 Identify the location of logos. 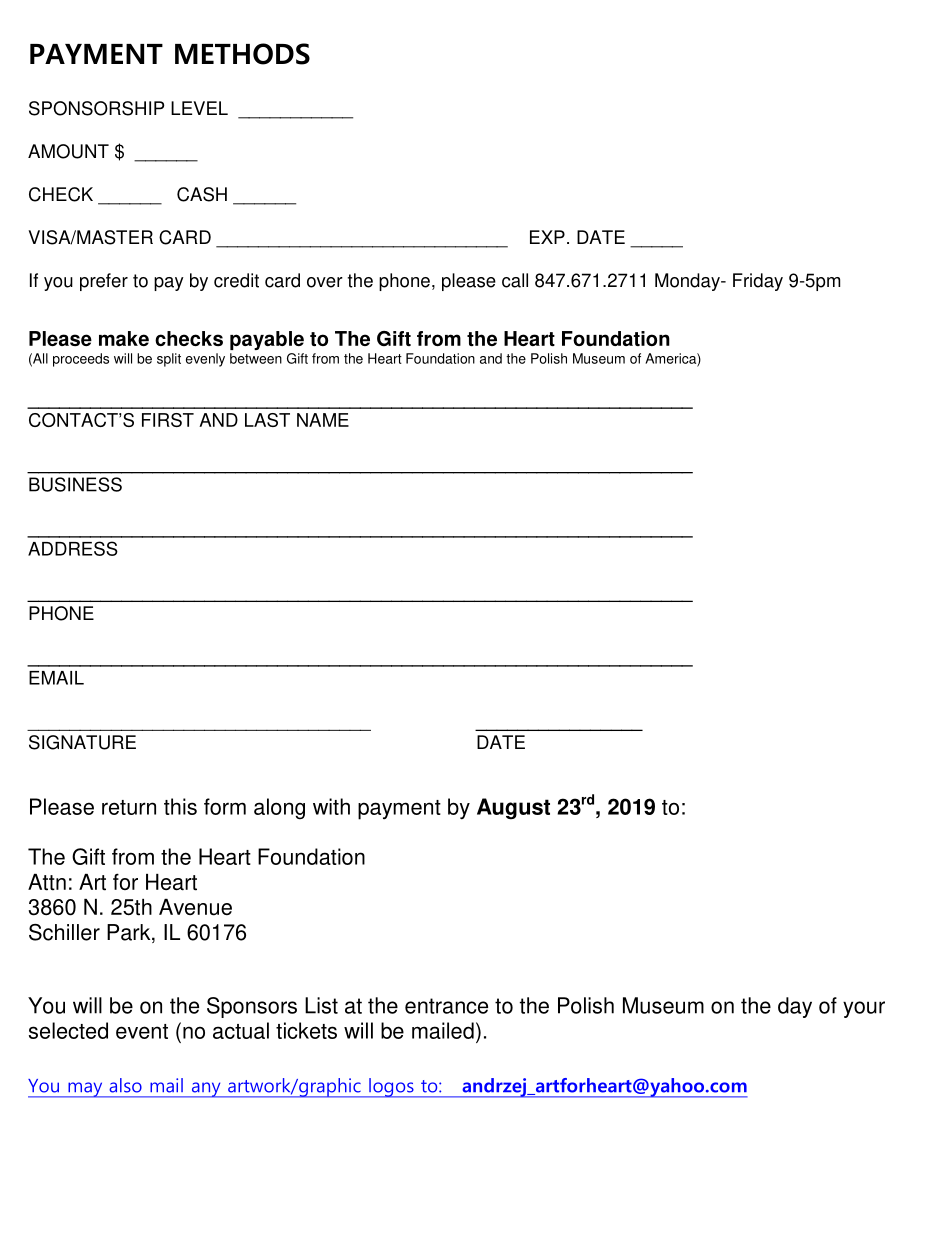
(391, 1088).
